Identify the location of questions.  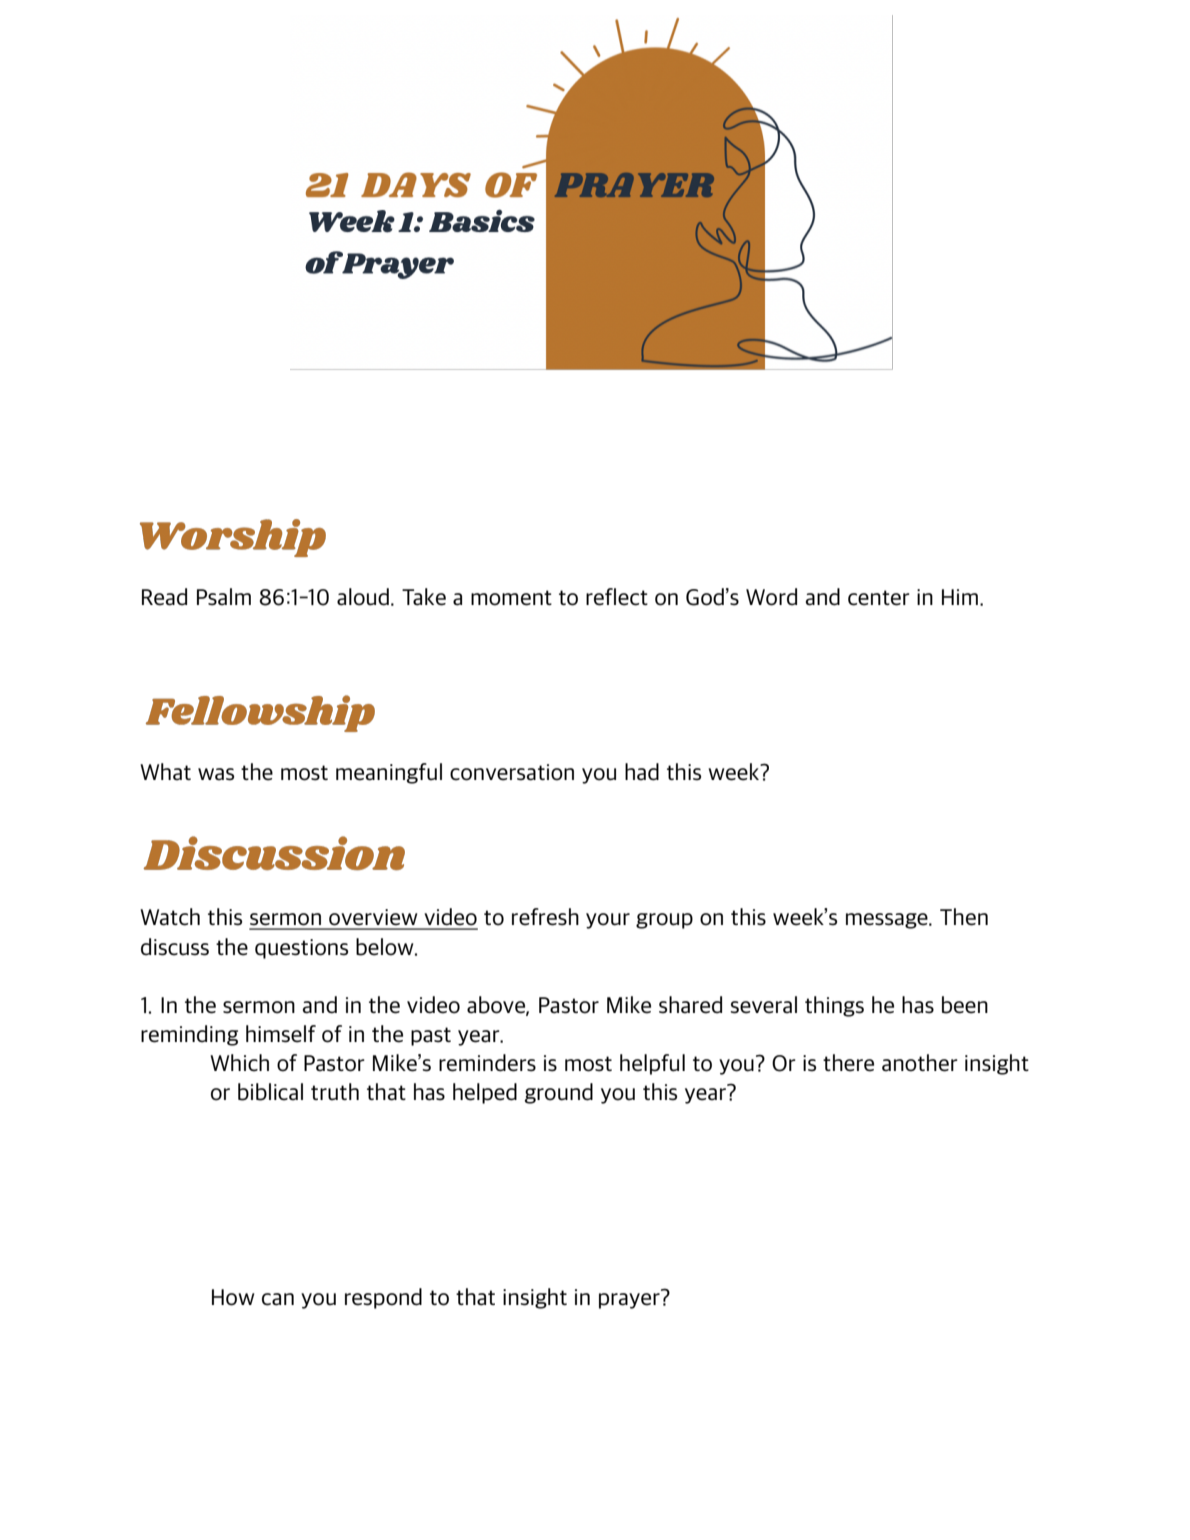
(301, 949).
